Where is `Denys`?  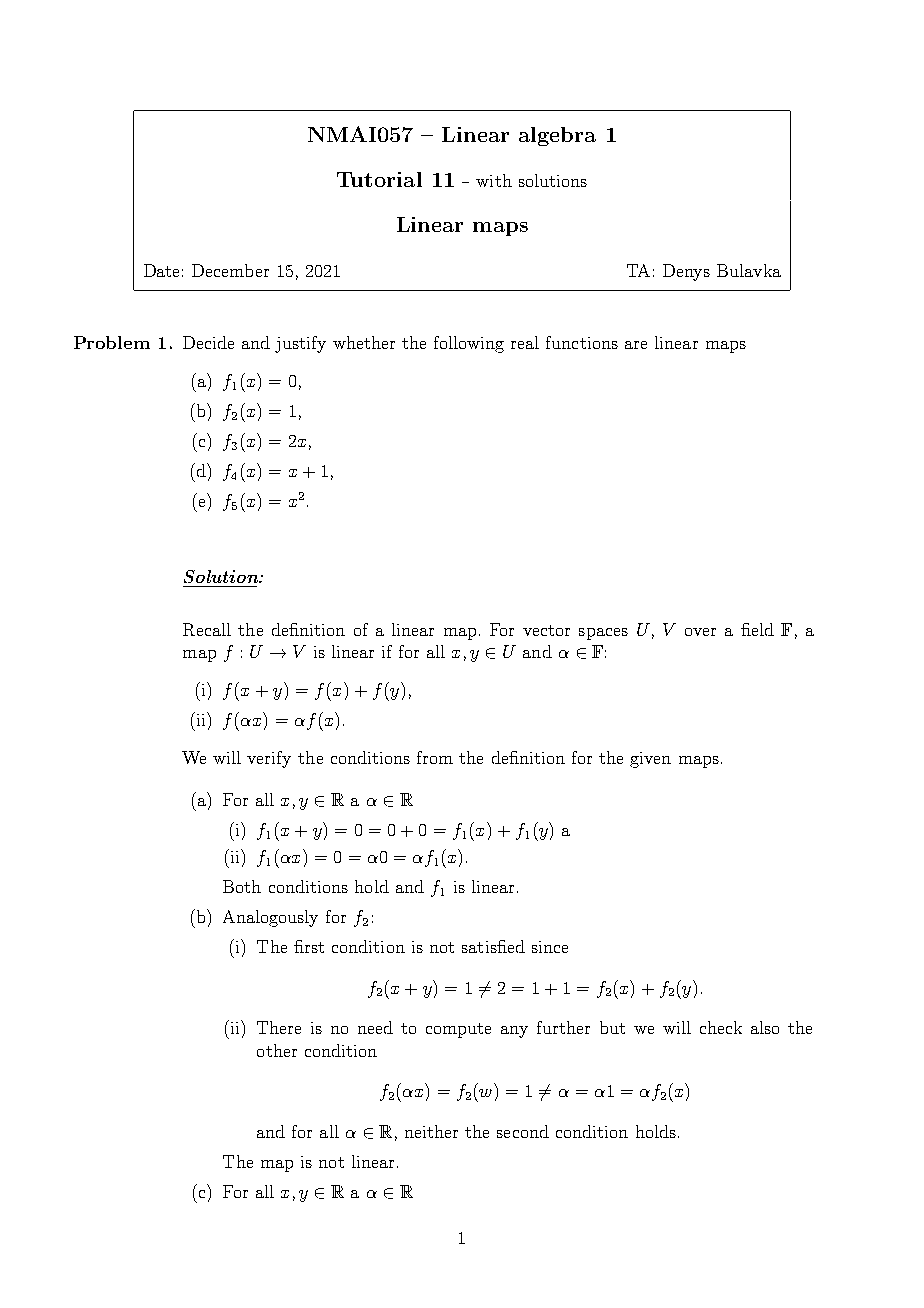 Denys is located at coordinates (686, 272).
